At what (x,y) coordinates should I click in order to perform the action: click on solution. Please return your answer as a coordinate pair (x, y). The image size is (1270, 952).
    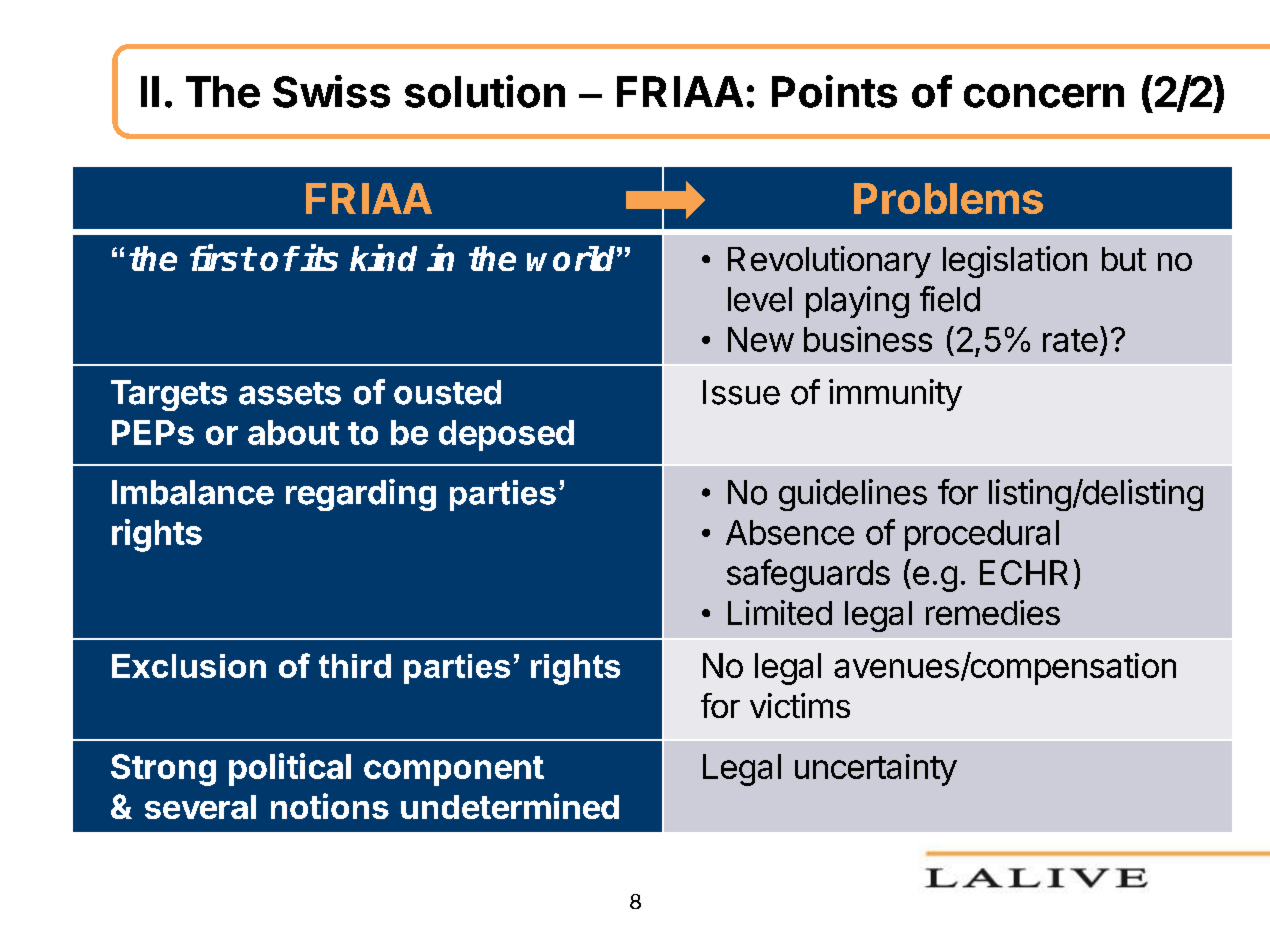
    Looking at the image, I should click on (485, 91).
